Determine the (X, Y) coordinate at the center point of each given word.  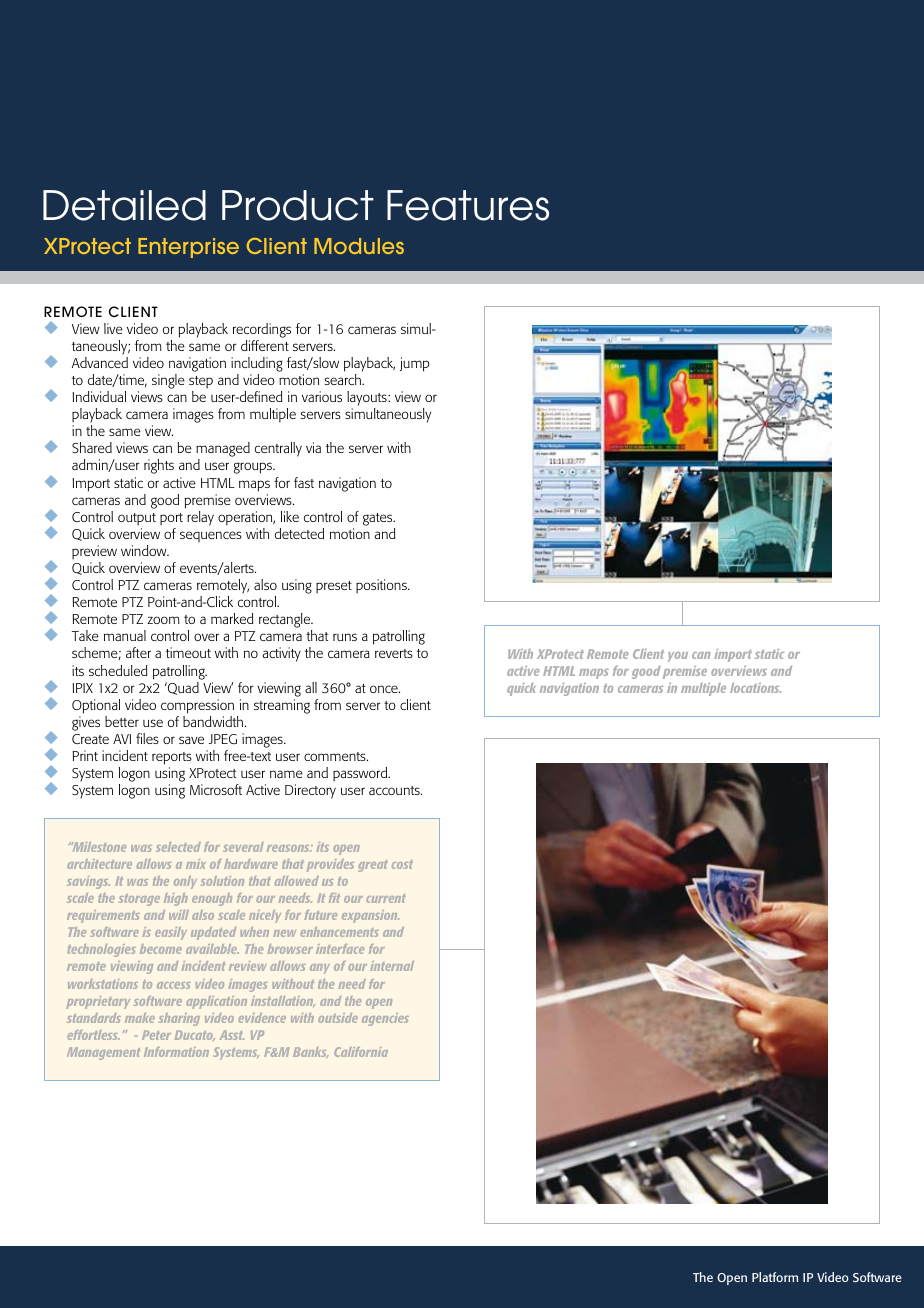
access (174, 985)
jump (415, 364)
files (147, 738)
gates (379, 519)
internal (392, 966)
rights (159, 466)
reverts (394, 653)
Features (468, 205)
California (361, 1052)
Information (176, 1052)
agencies (385, 1019)
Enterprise (188, 248)
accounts (395, 790)
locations (755, 688)
